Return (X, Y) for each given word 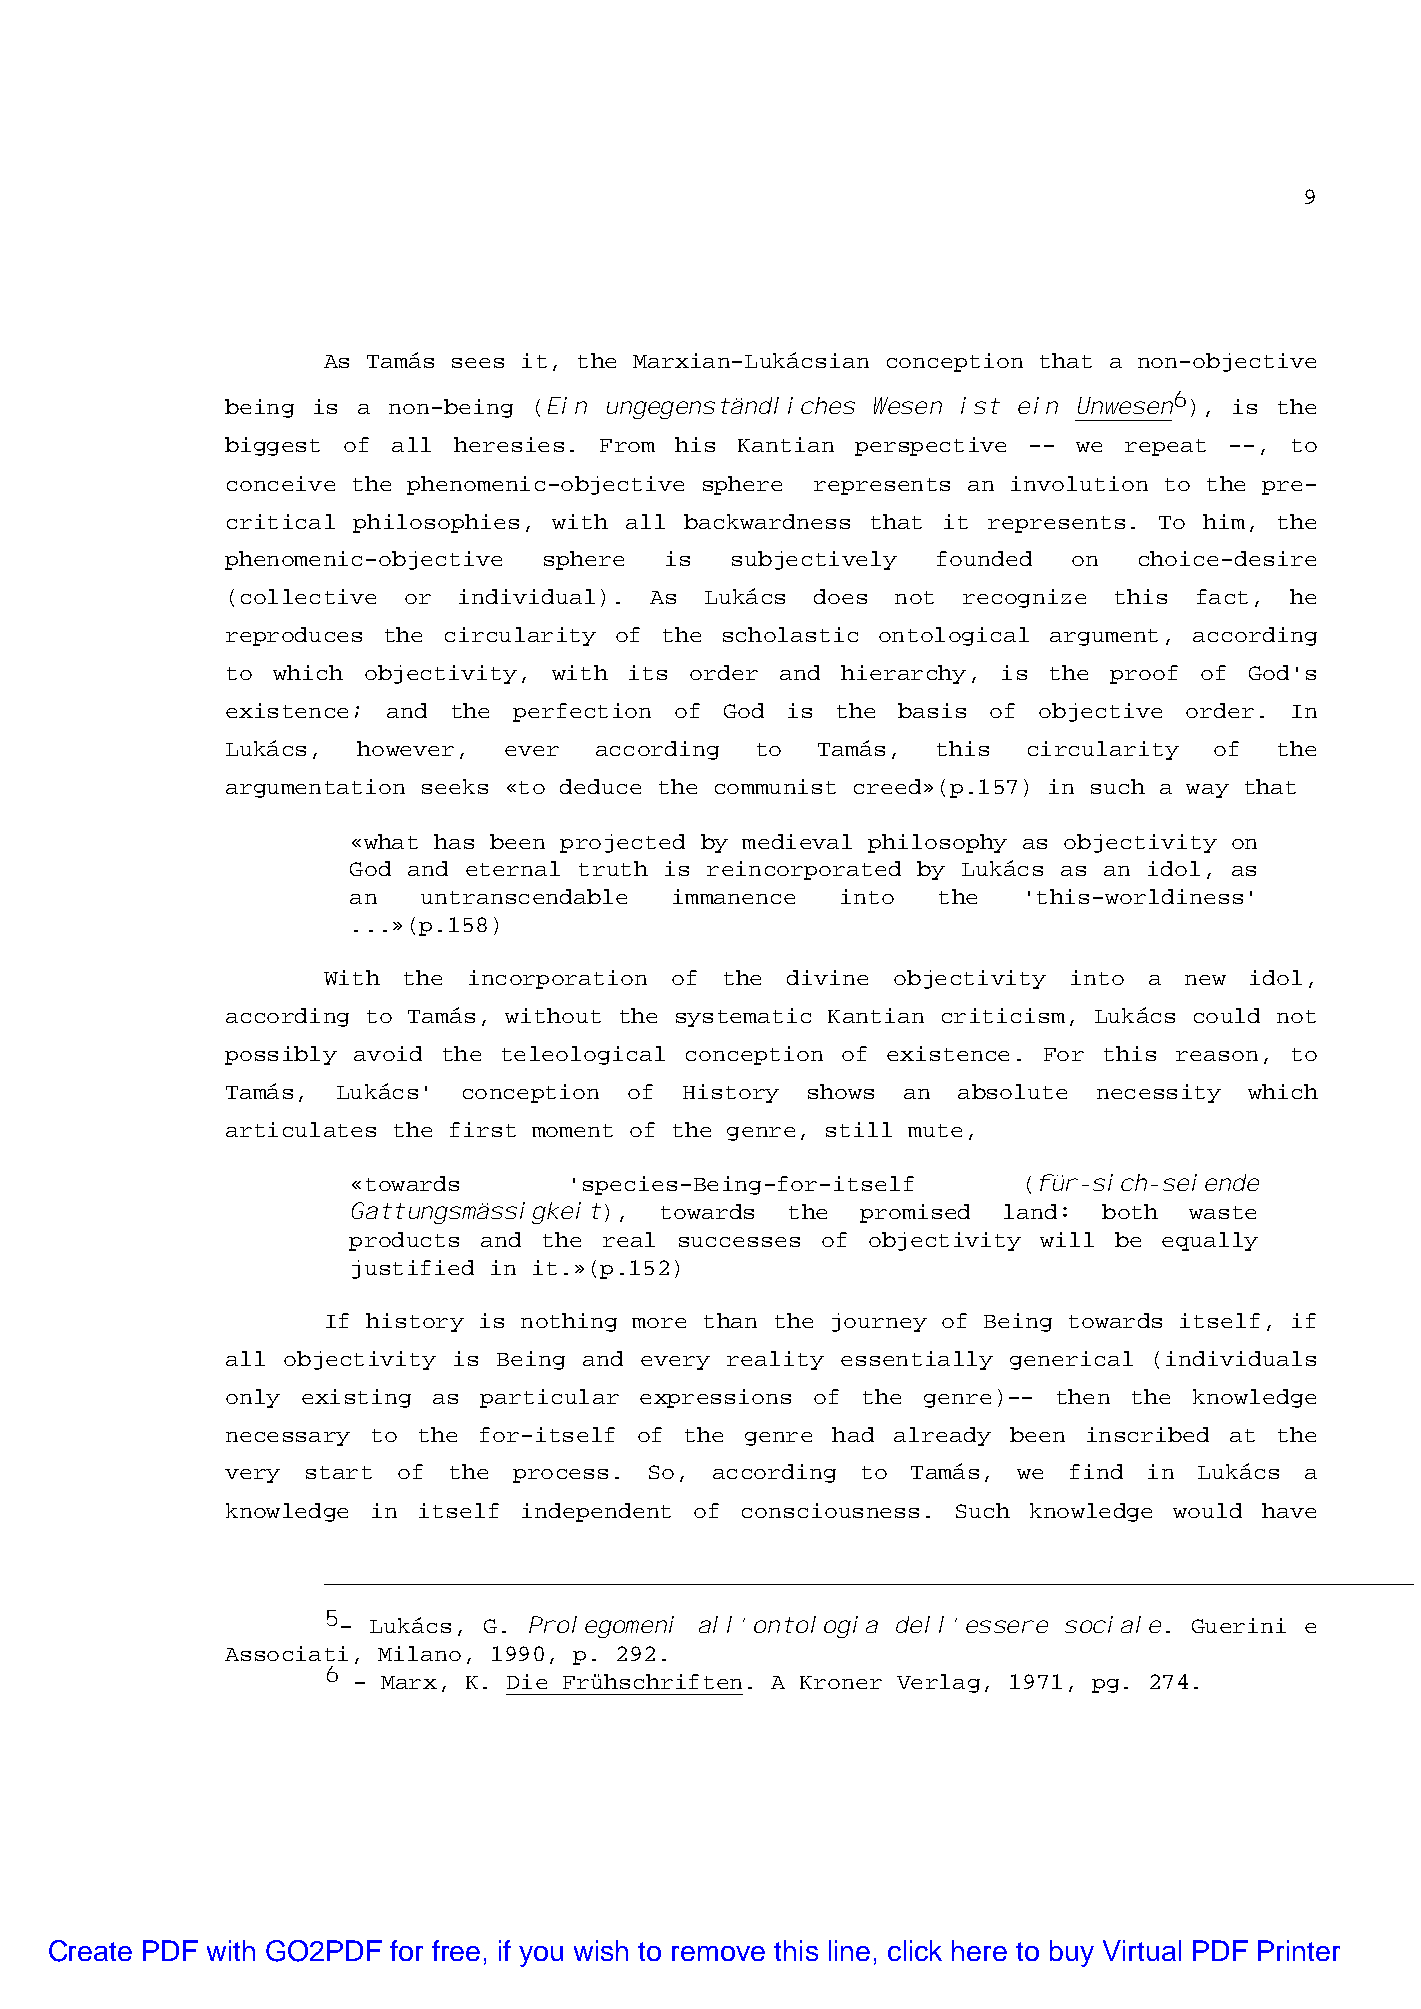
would (1207, 1510)
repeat (1165, 447)
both (1130, 1211)
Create (90, 1951)
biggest (272, 446)
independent (596, 1512)
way (1207, 791)
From (627, 445)
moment (572, 1130)
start (339, 1472)
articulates (301, 1129)
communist (775, 786)
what (391, 841)
